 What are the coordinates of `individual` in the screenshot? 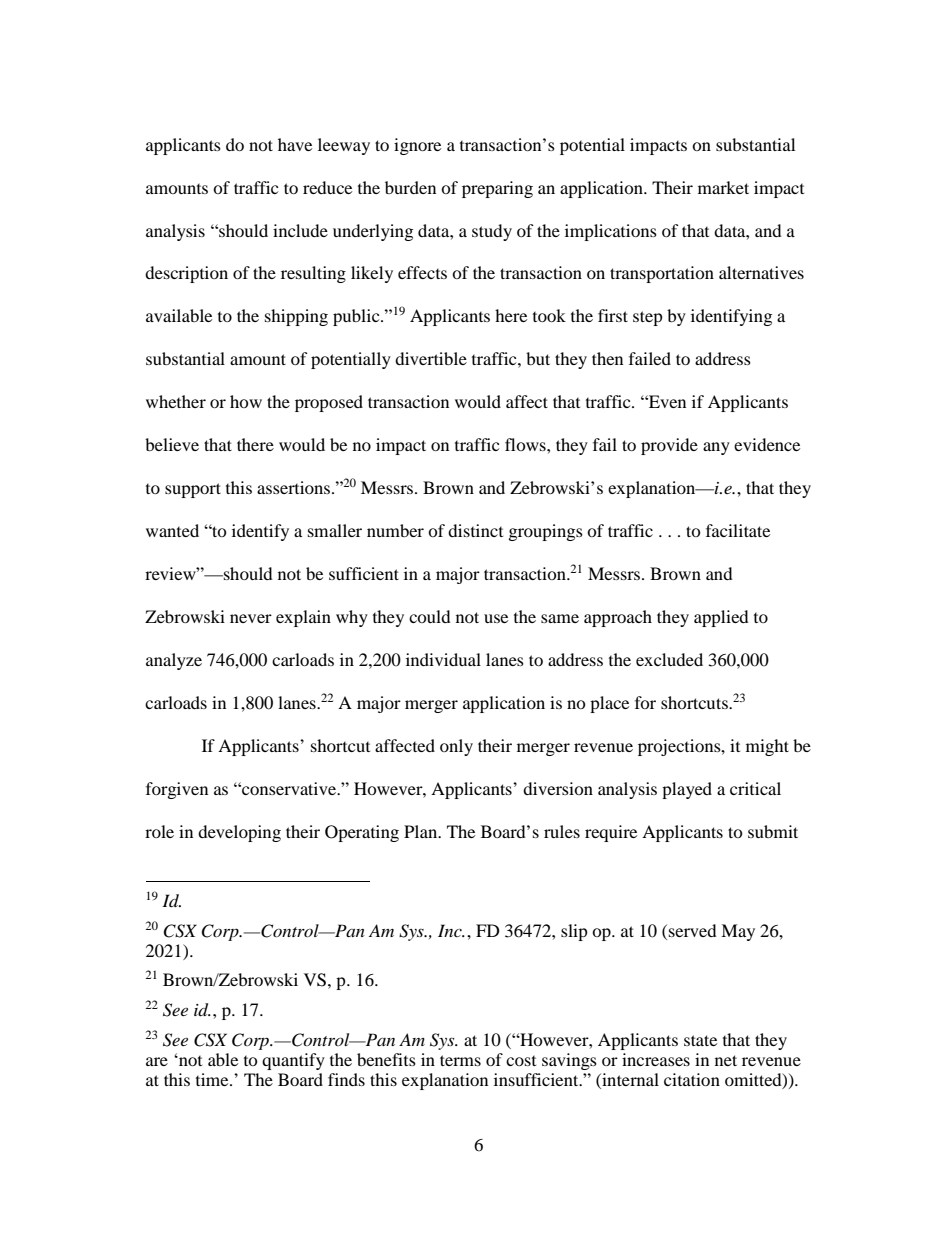 It's located at (443, 659).
